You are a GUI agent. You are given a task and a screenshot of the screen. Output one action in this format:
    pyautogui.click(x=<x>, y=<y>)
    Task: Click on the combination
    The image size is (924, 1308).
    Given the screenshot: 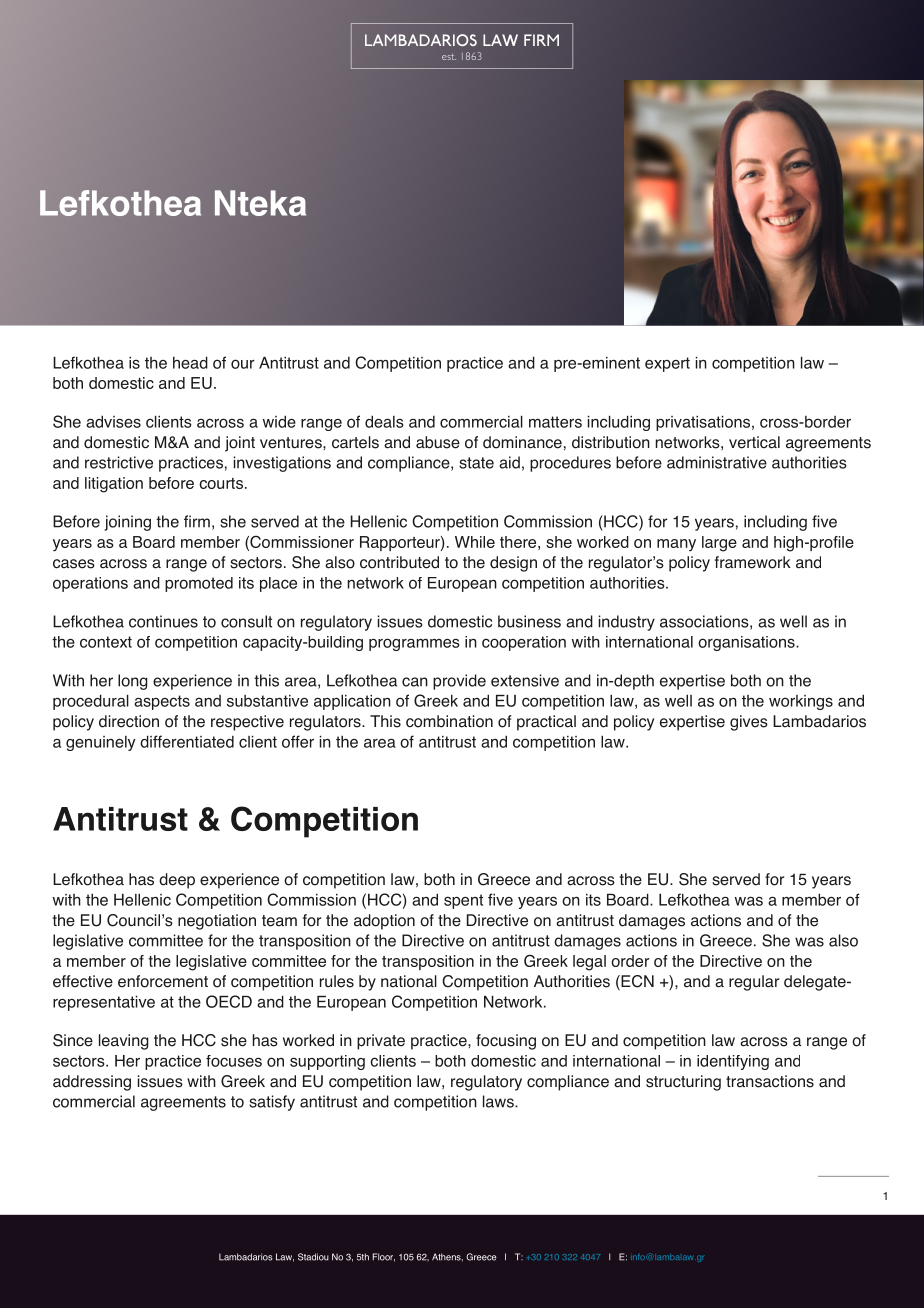 What is the action you would take?
    pyautogui.click(x=449, y=721)
